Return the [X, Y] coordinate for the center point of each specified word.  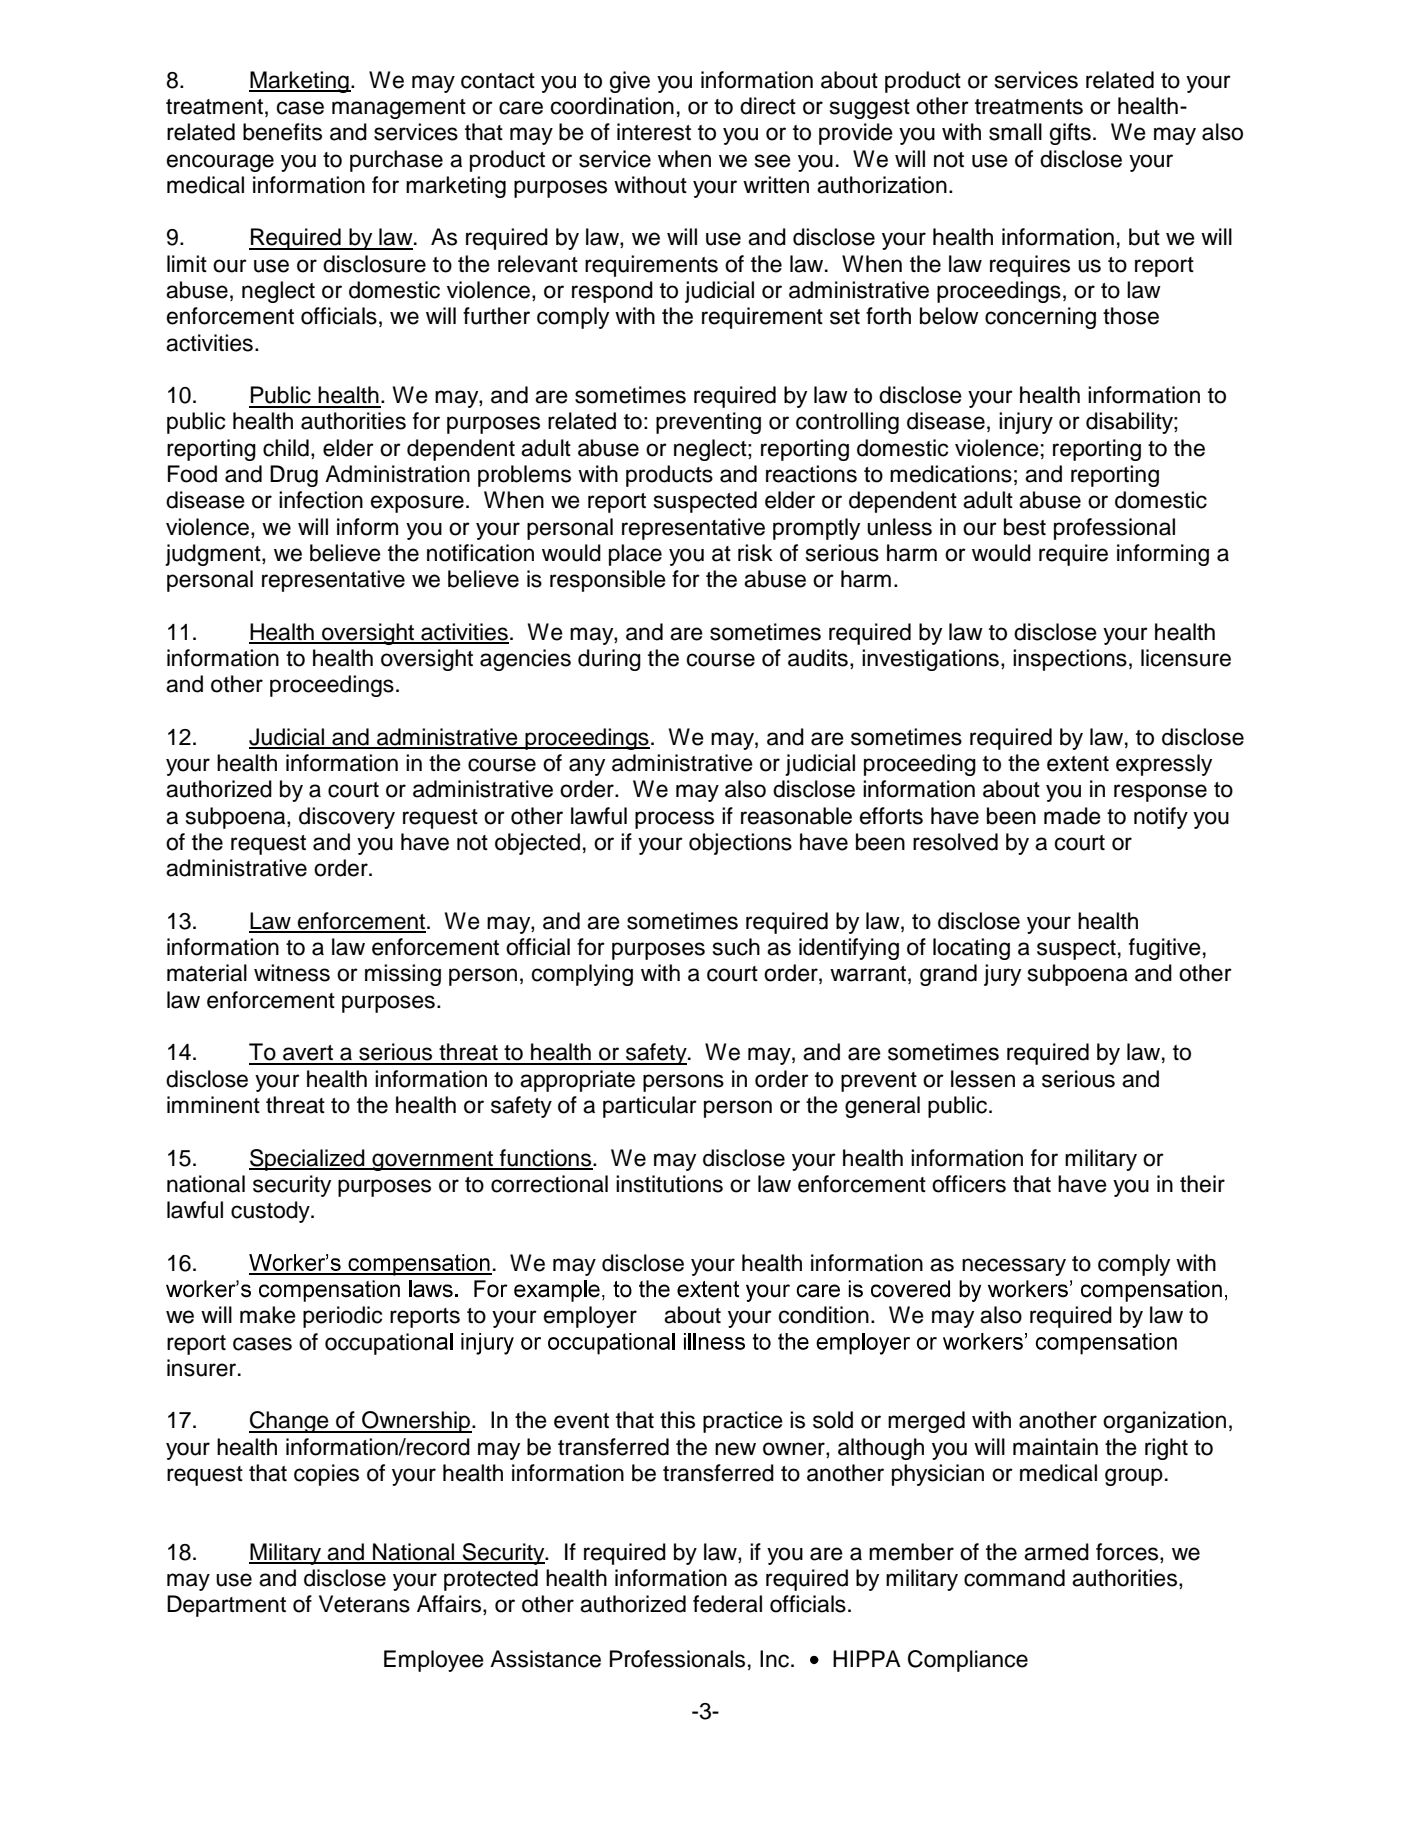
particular [650, 1107]
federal [727, 1604]
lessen [983, 1079]
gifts [1070, 134]
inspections [1070, 660]
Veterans [364, 1604]
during [609, 660]
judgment [214, 555]
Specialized [308, 1160]
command [1014, 1578]
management [399, 109]
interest [654, 132]
